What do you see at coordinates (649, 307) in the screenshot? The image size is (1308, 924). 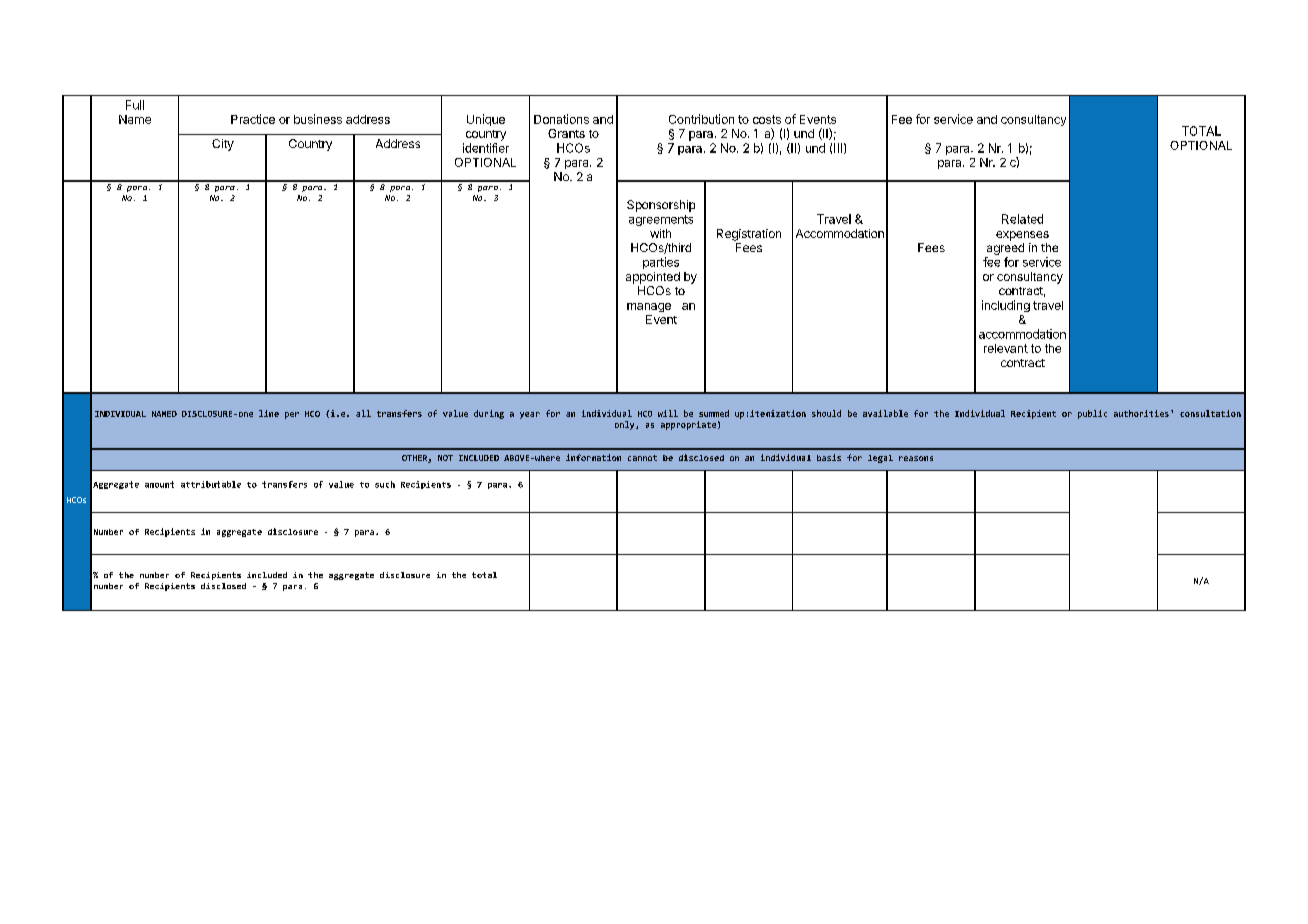 I see `manage` at bounding box center [649, 307].
